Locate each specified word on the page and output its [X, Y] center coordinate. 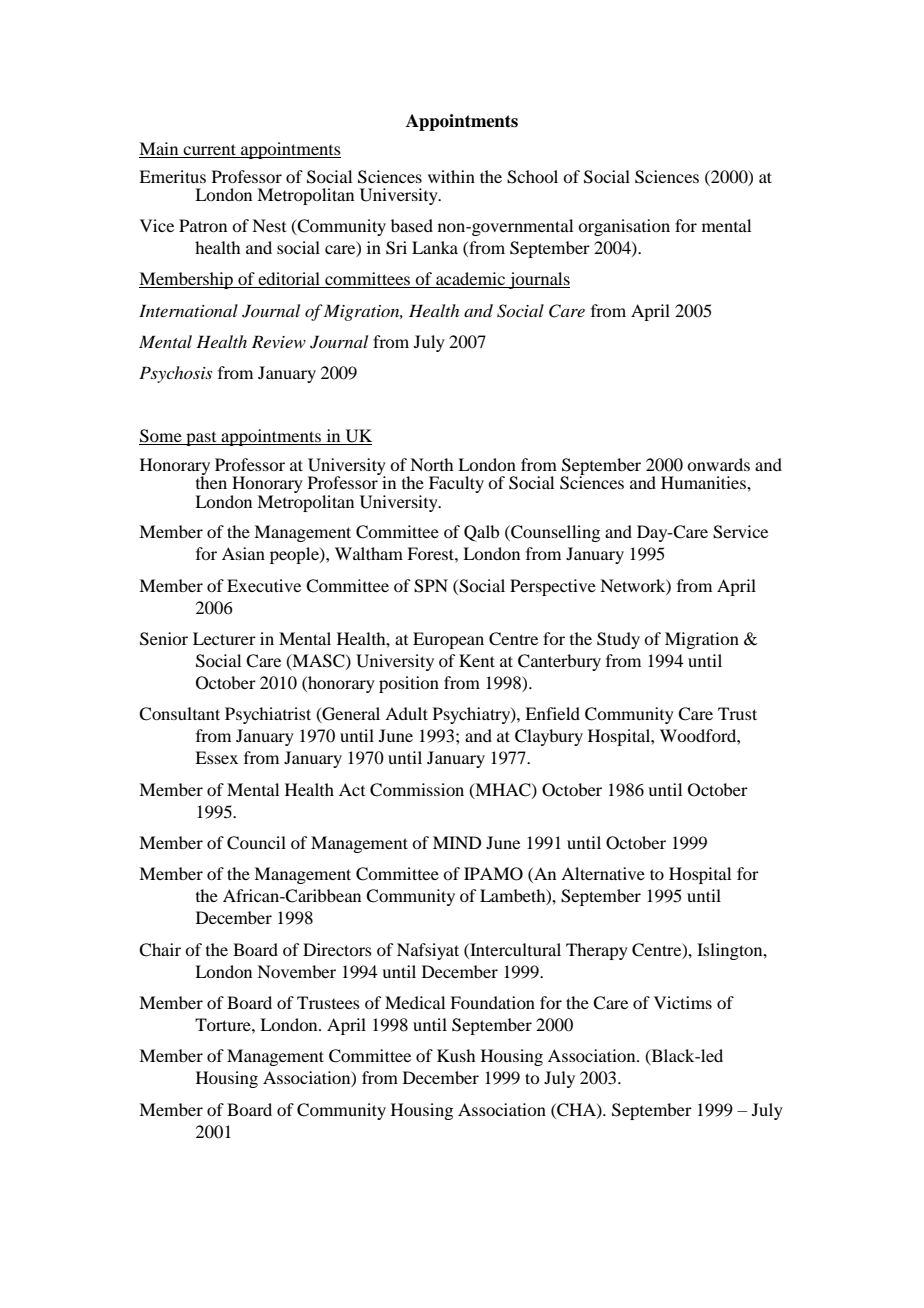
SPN [431, 586]
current [209, 149]
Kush [456, 1055]
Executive [264, 585]
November [296, 971]
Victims [683, 1002]
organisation [624, 227]
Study [618, 640]
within [451, 176]
